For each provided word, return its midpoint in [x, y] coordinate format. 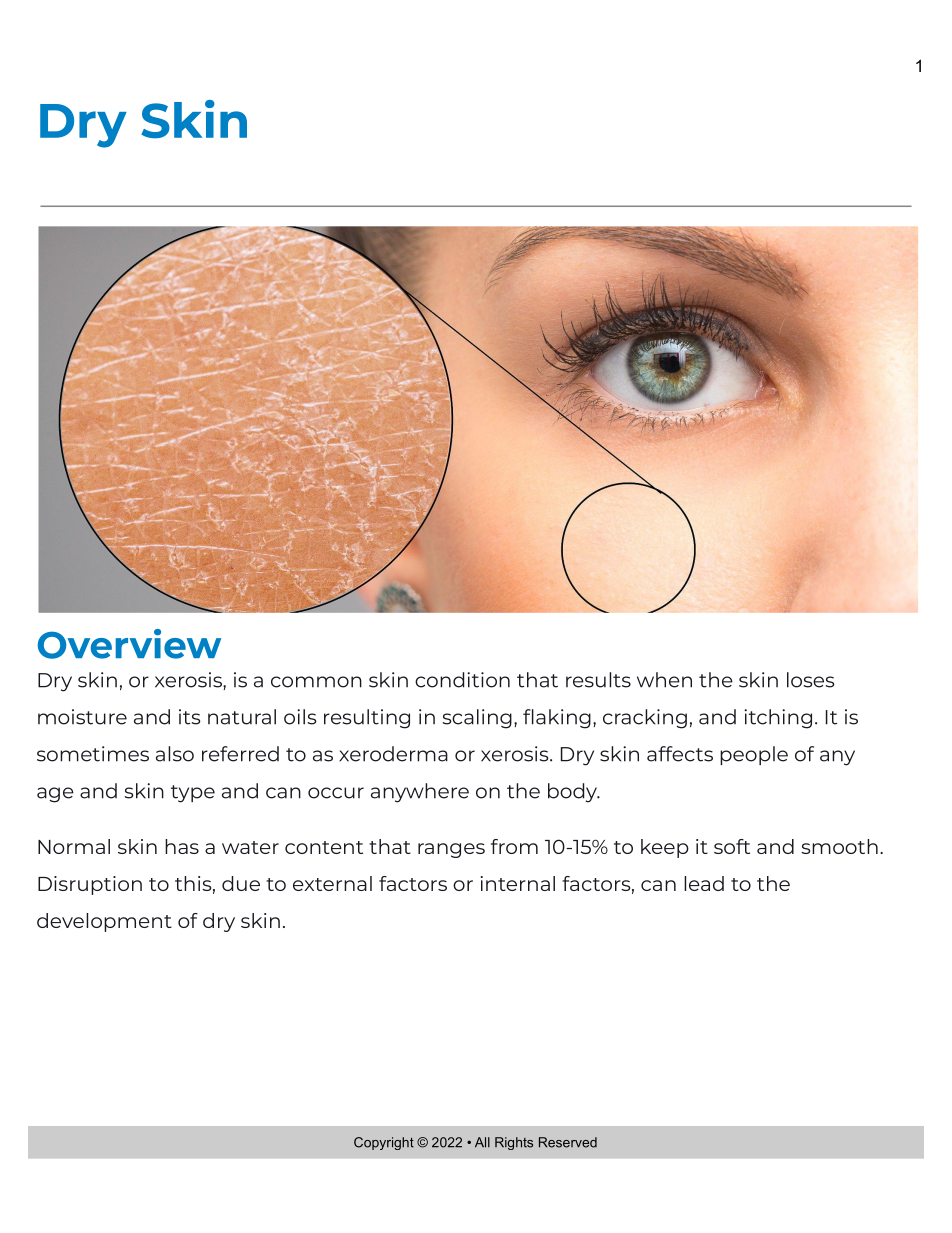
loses [811, 680]
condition [462, 680]
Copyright [384, 1143]
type [193, 794]
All [482, 1142]
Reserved [568, 1142]
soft [732, 846]
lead [704, 883]
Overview [129, 644]
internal [518, 883]
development [104, 922]
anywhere [420, 793]
